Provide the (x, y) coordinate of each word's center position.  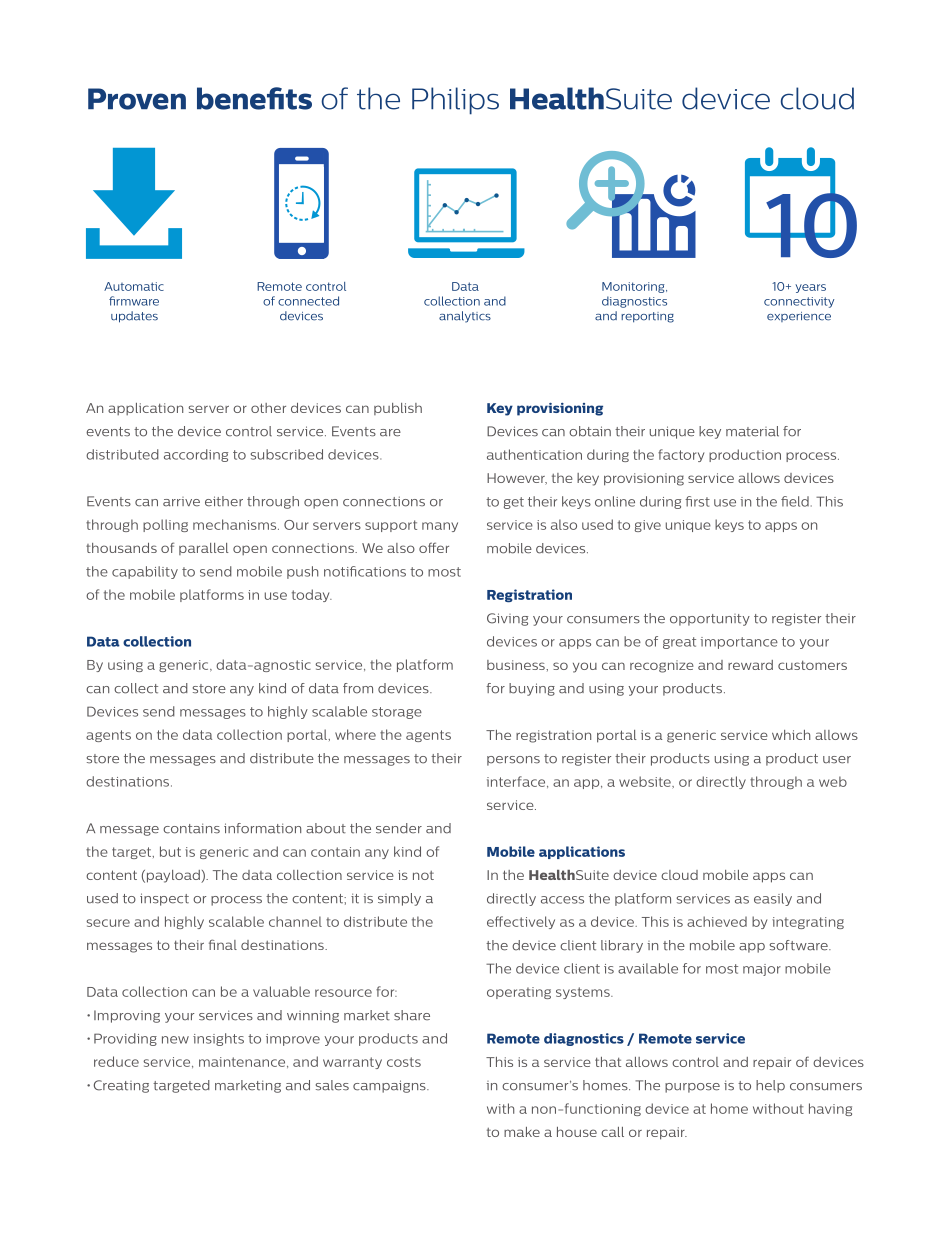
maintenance (243, 1062)
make (522, 1132)
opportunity (710, 620)
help (770, 1086)
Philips (455, 101)
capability (145, 572)
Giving (507, 619)
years (810, 288)
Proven (137, 99)
